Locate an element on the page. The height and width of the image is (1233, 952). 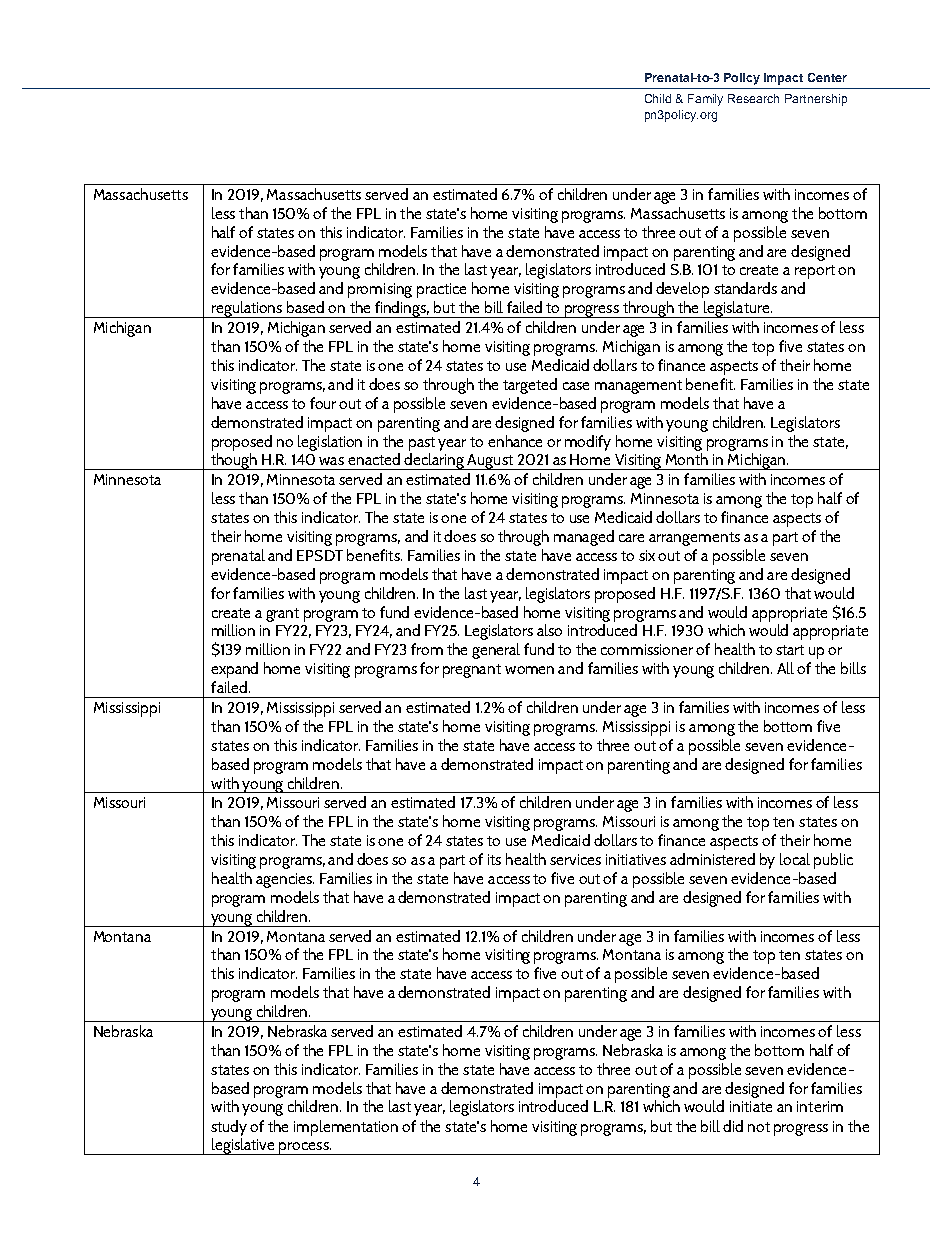
local is located at coordinates (795, 859).
